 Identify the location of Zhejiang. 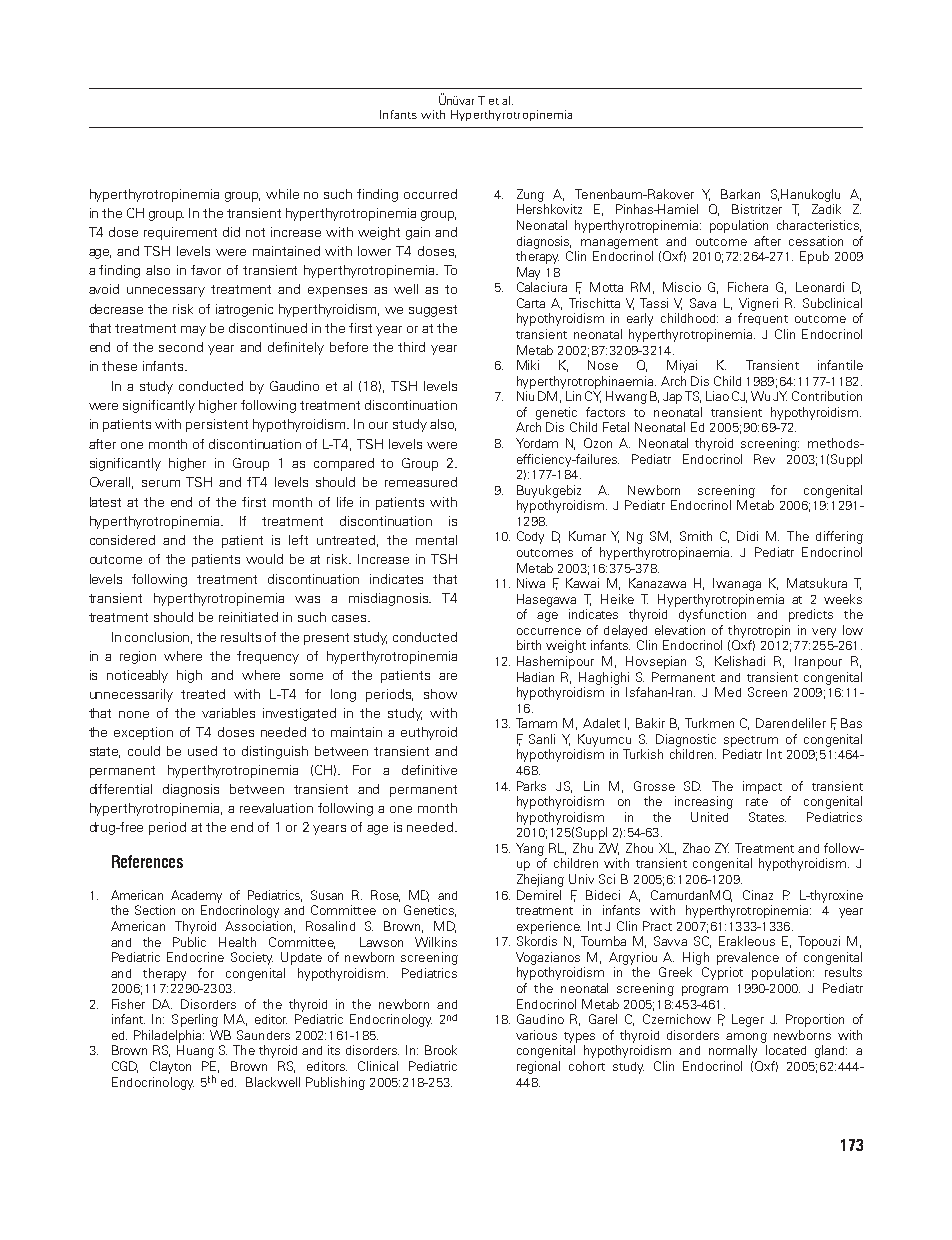
(540, 880).
